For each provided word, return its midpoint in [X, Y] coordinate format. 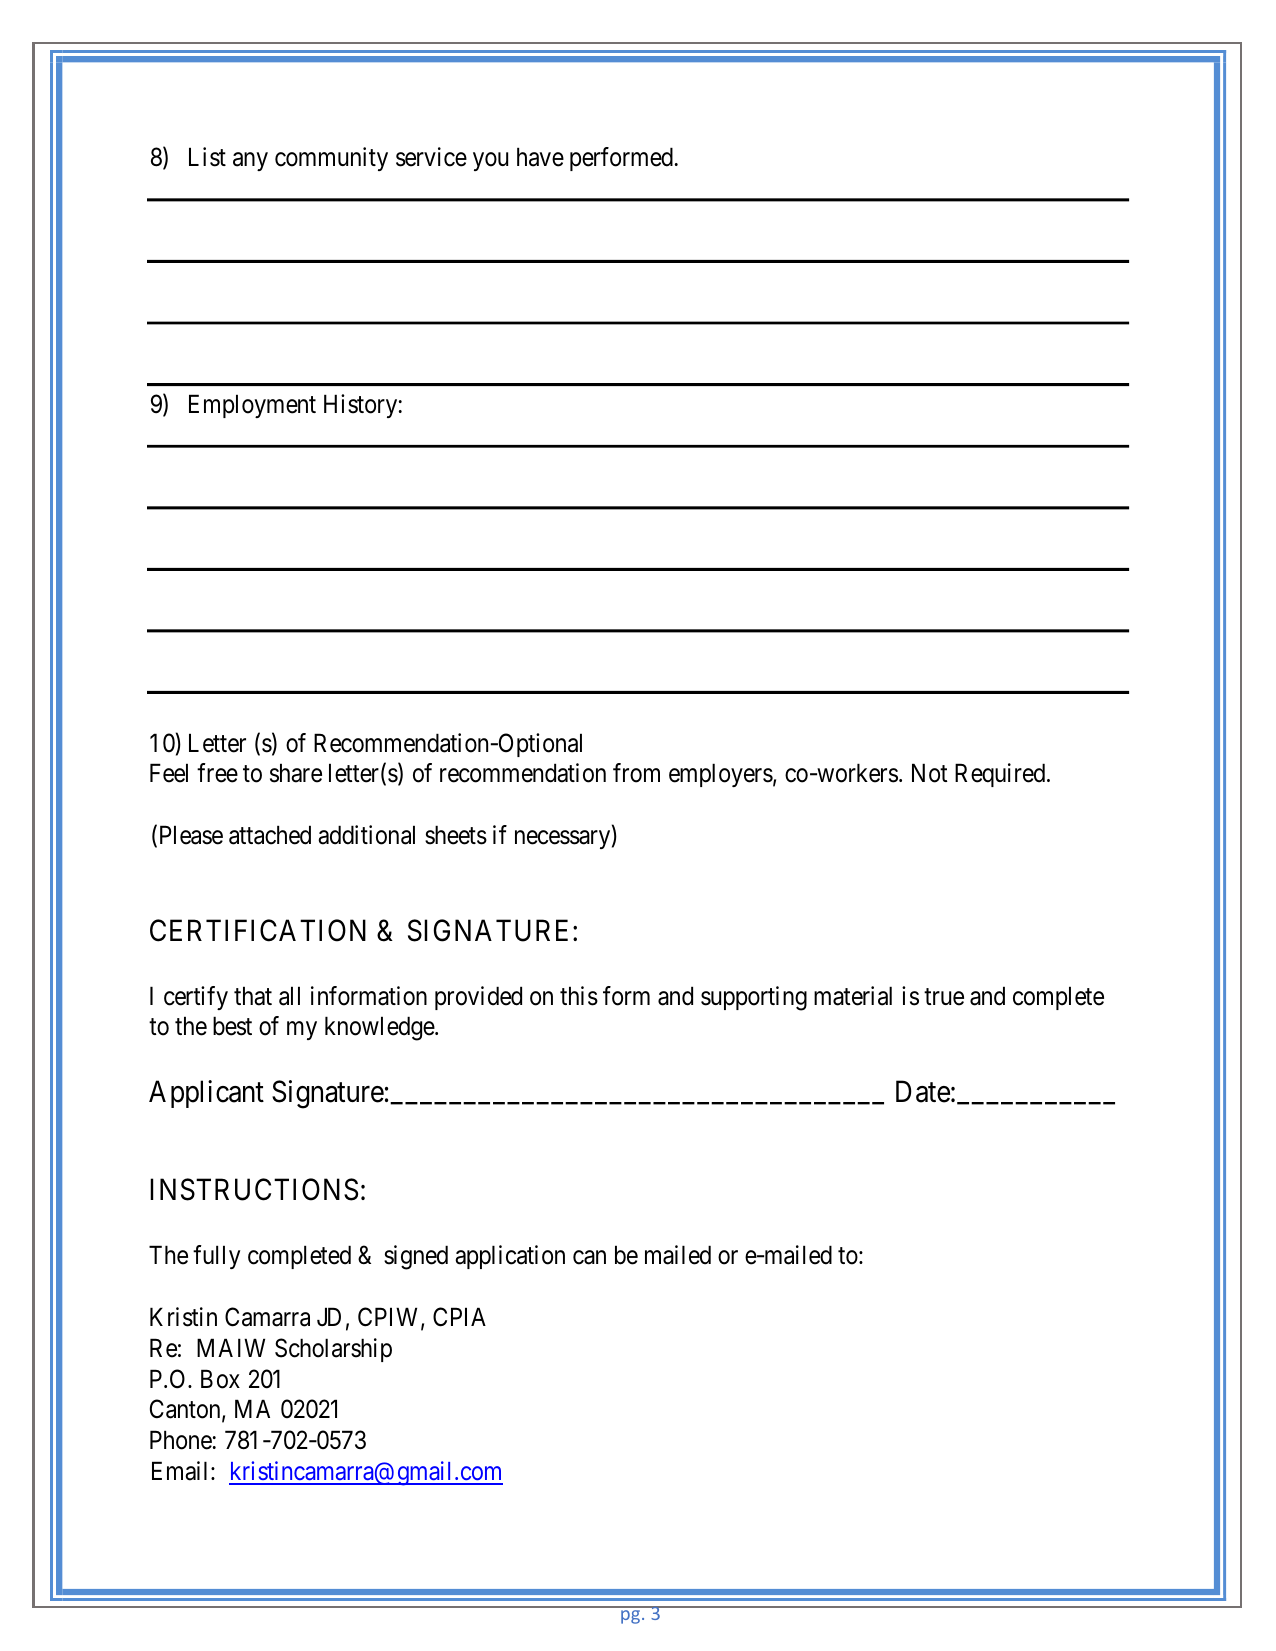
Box [220, 1379]
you [490, 162]
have [540, 157]
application [510, 1257]
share [296, 773]
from [636, 773]
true [944, 997]
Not [930, 773]
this [579, 996]
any [250, 162]
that [253, 996]
